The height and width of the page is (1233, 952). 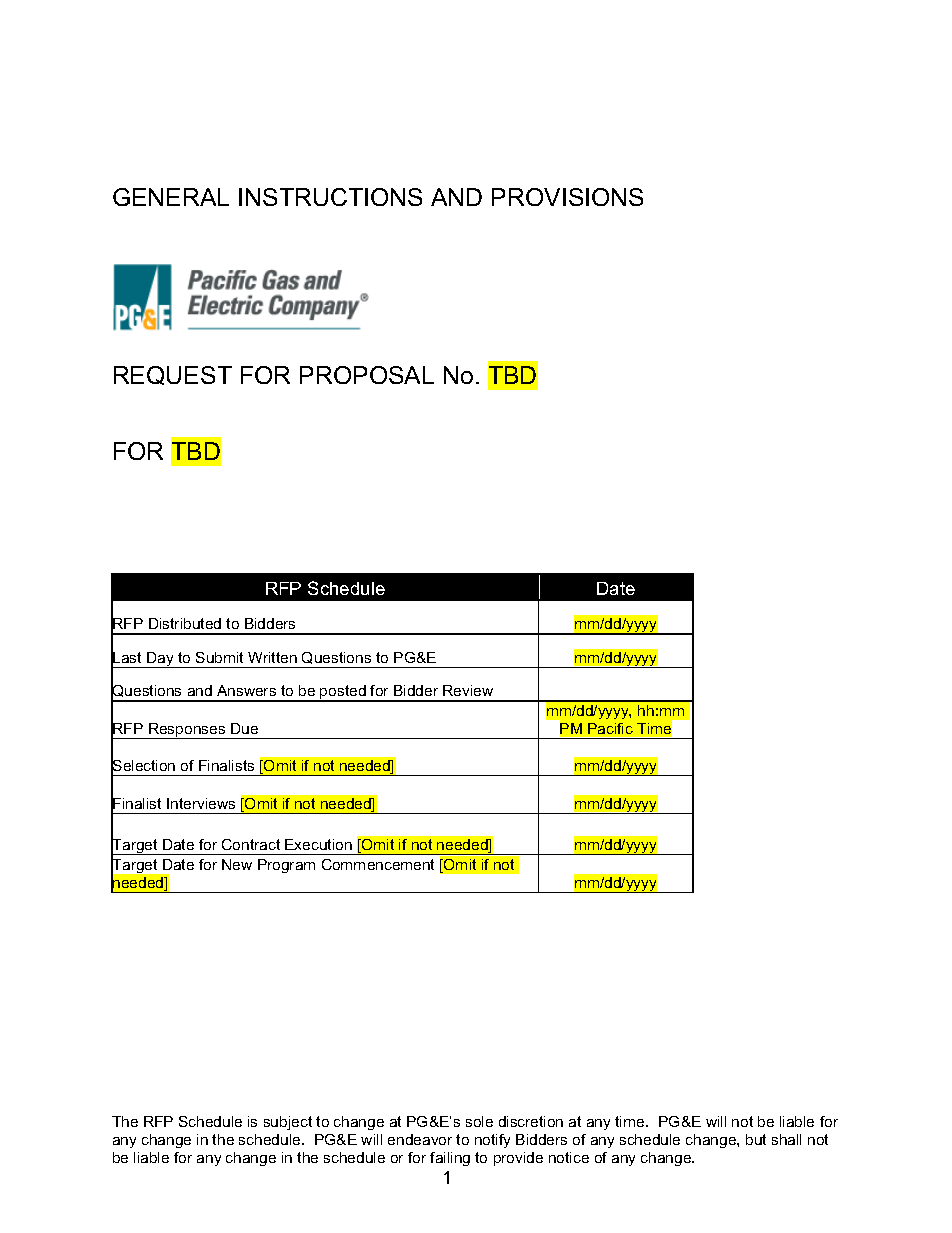 I want to click on Review, so click(x=468, y=690).
